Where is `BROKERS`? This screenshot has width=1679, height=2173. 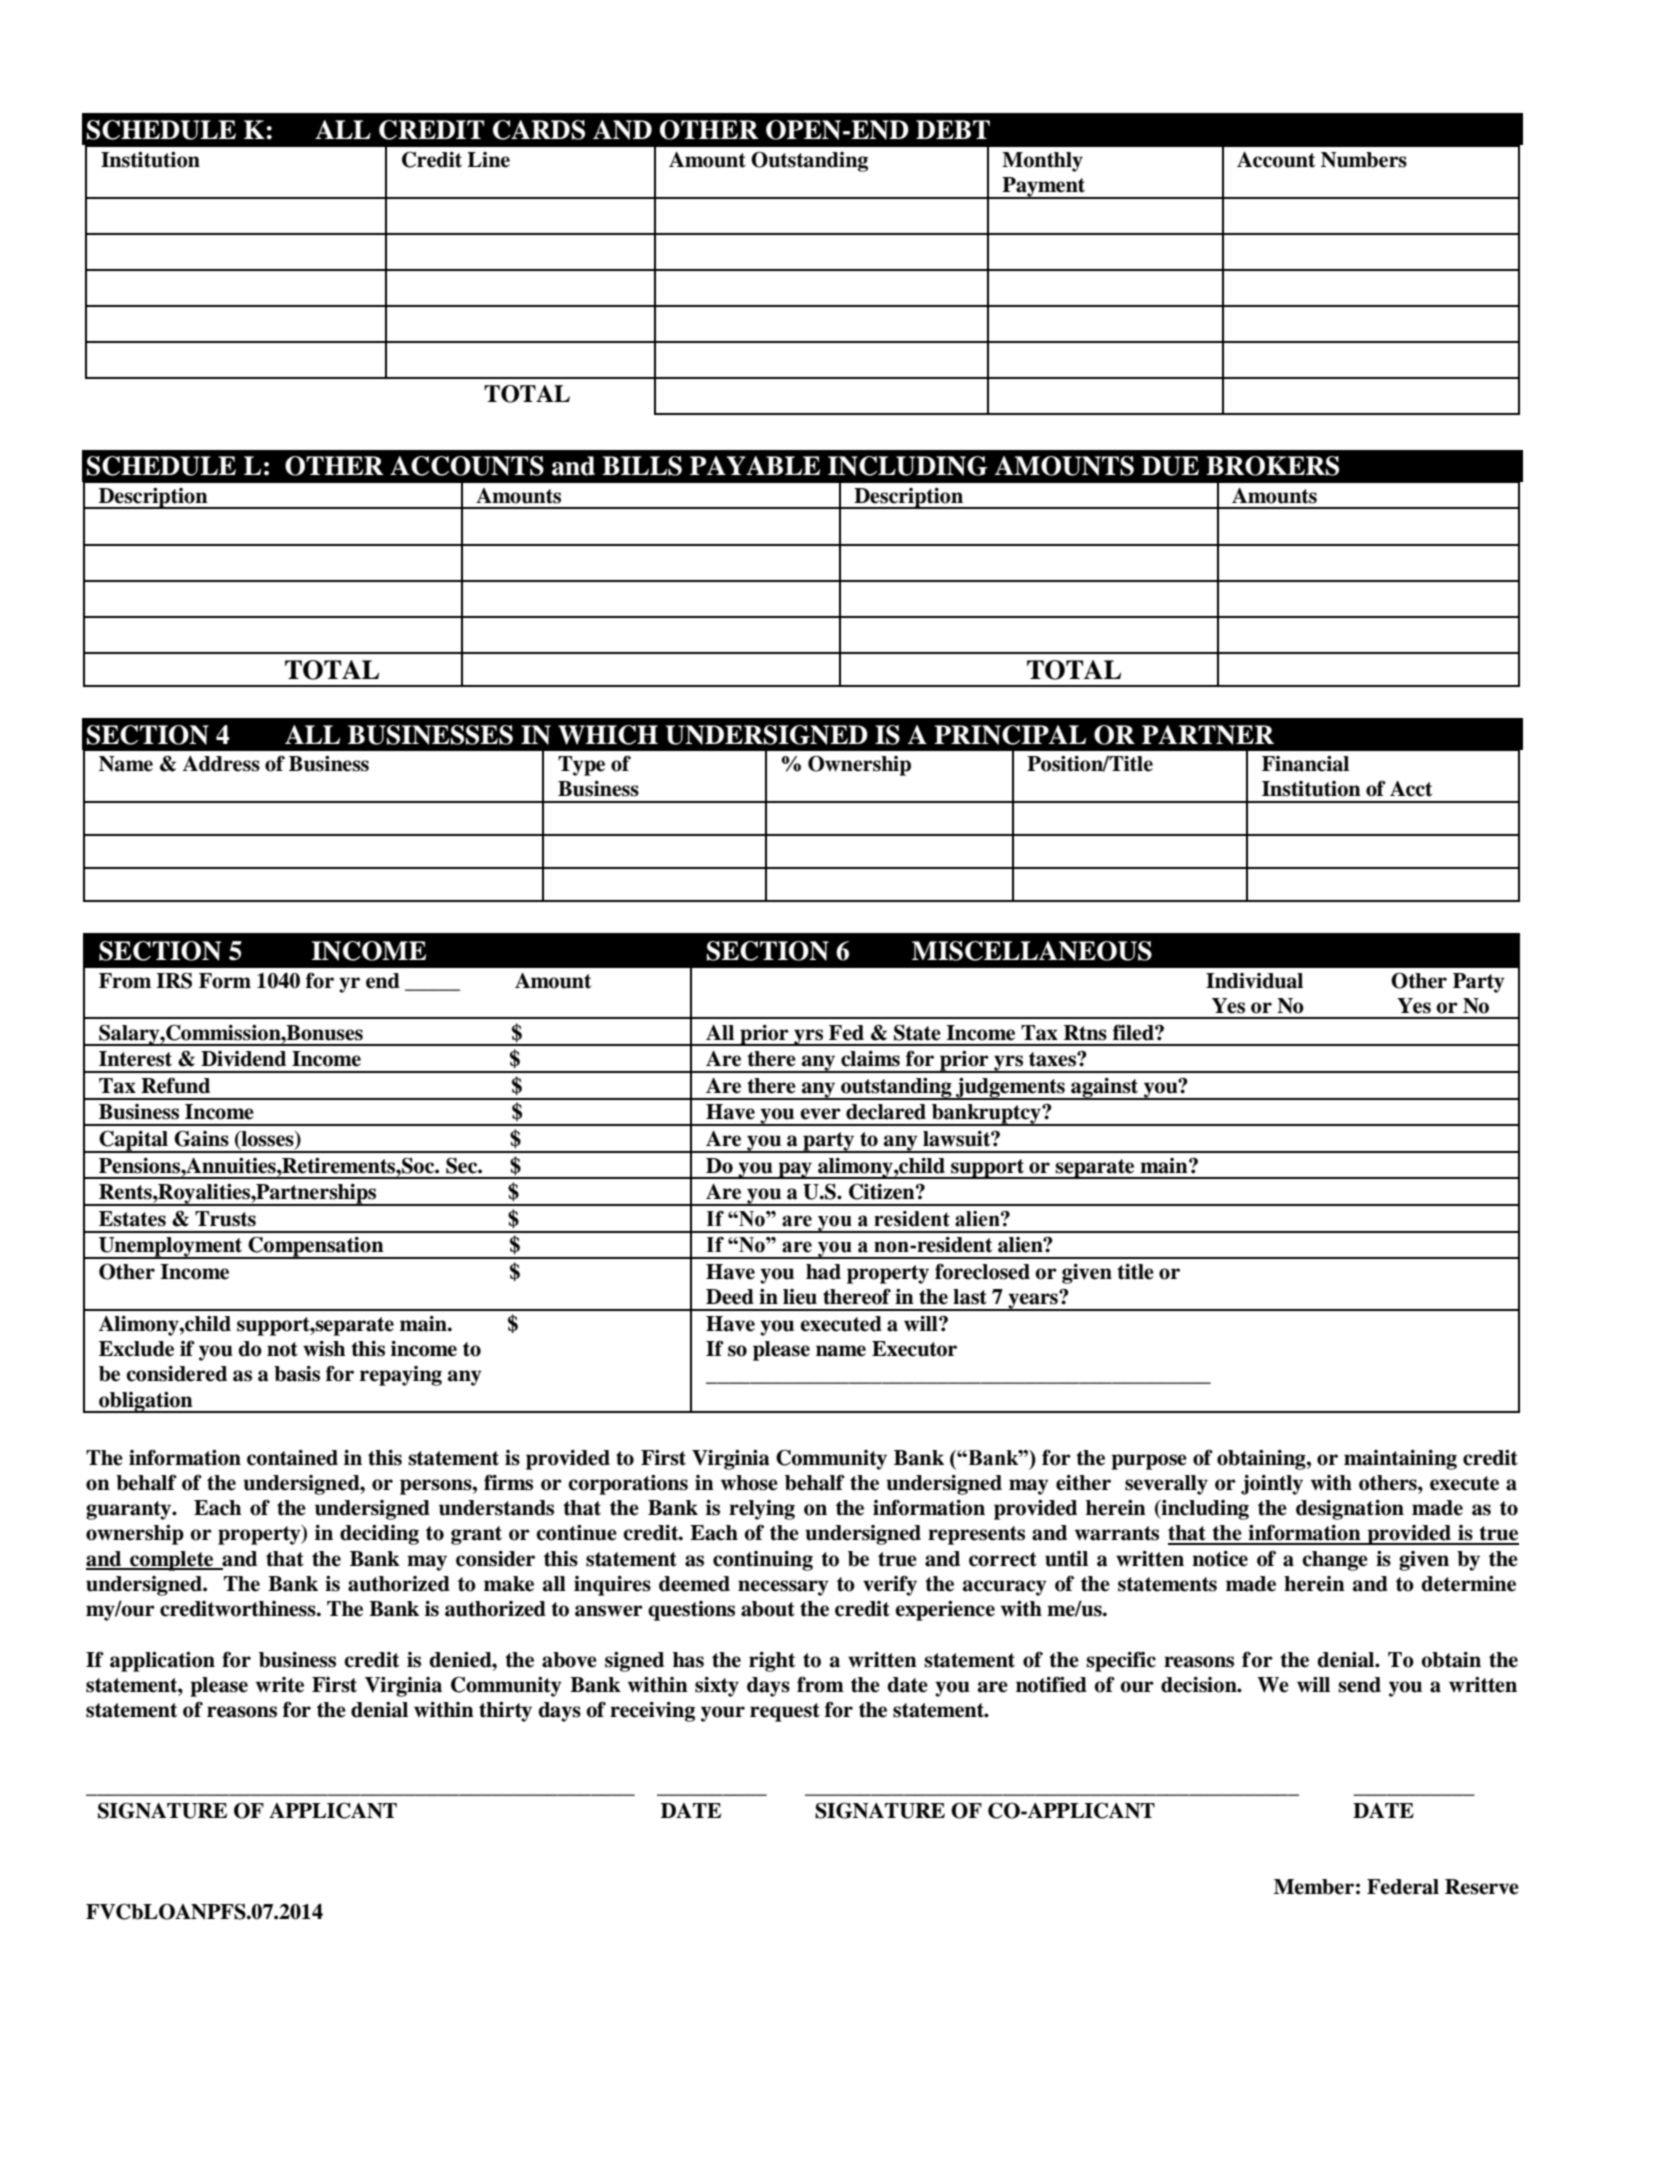
BROKERS is located at coordinates (1272, 466).
